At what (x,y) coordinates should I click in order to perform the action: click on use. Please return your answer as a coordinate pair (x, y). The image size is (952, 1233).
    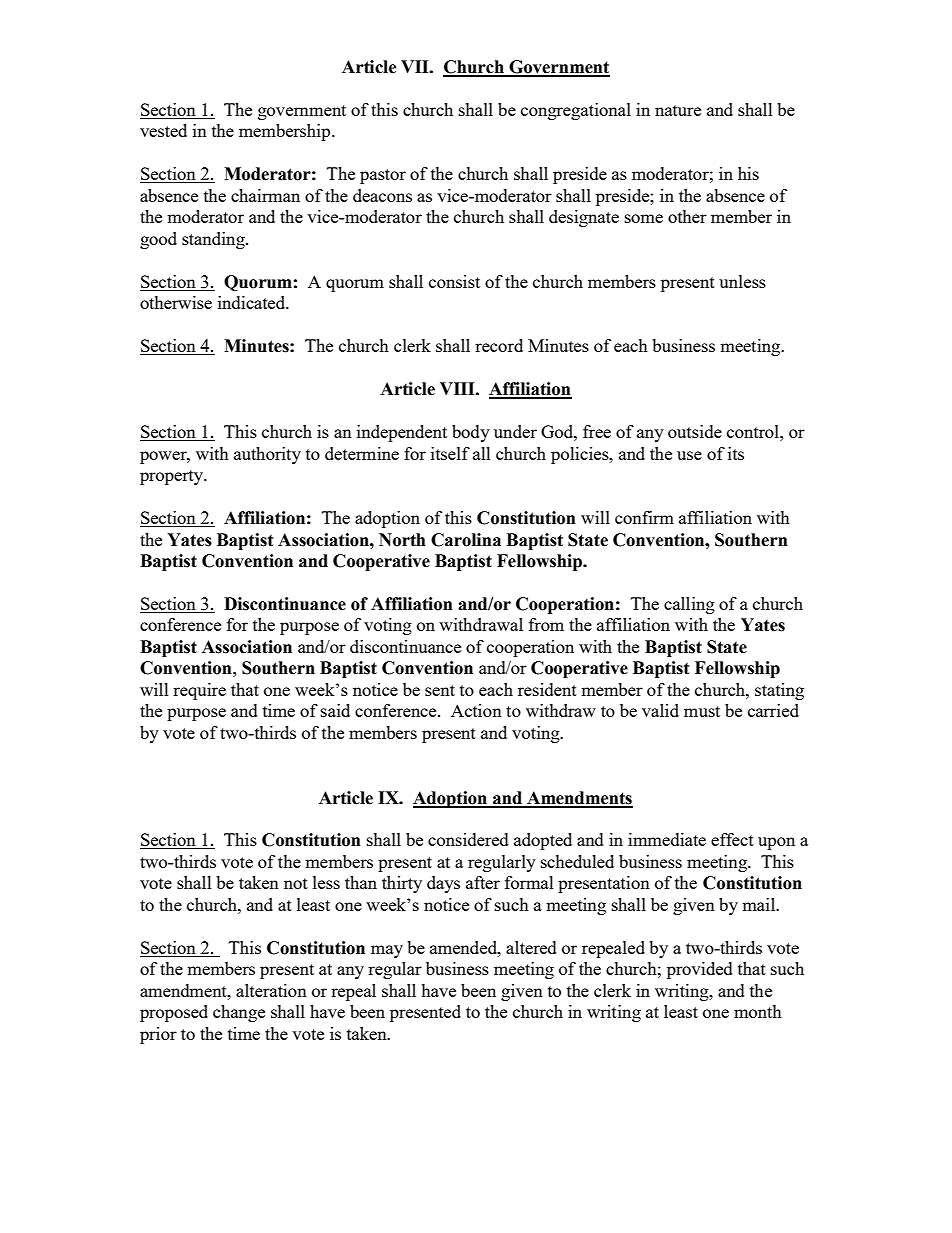
    Looking at the image, I should click on (689, 455).
